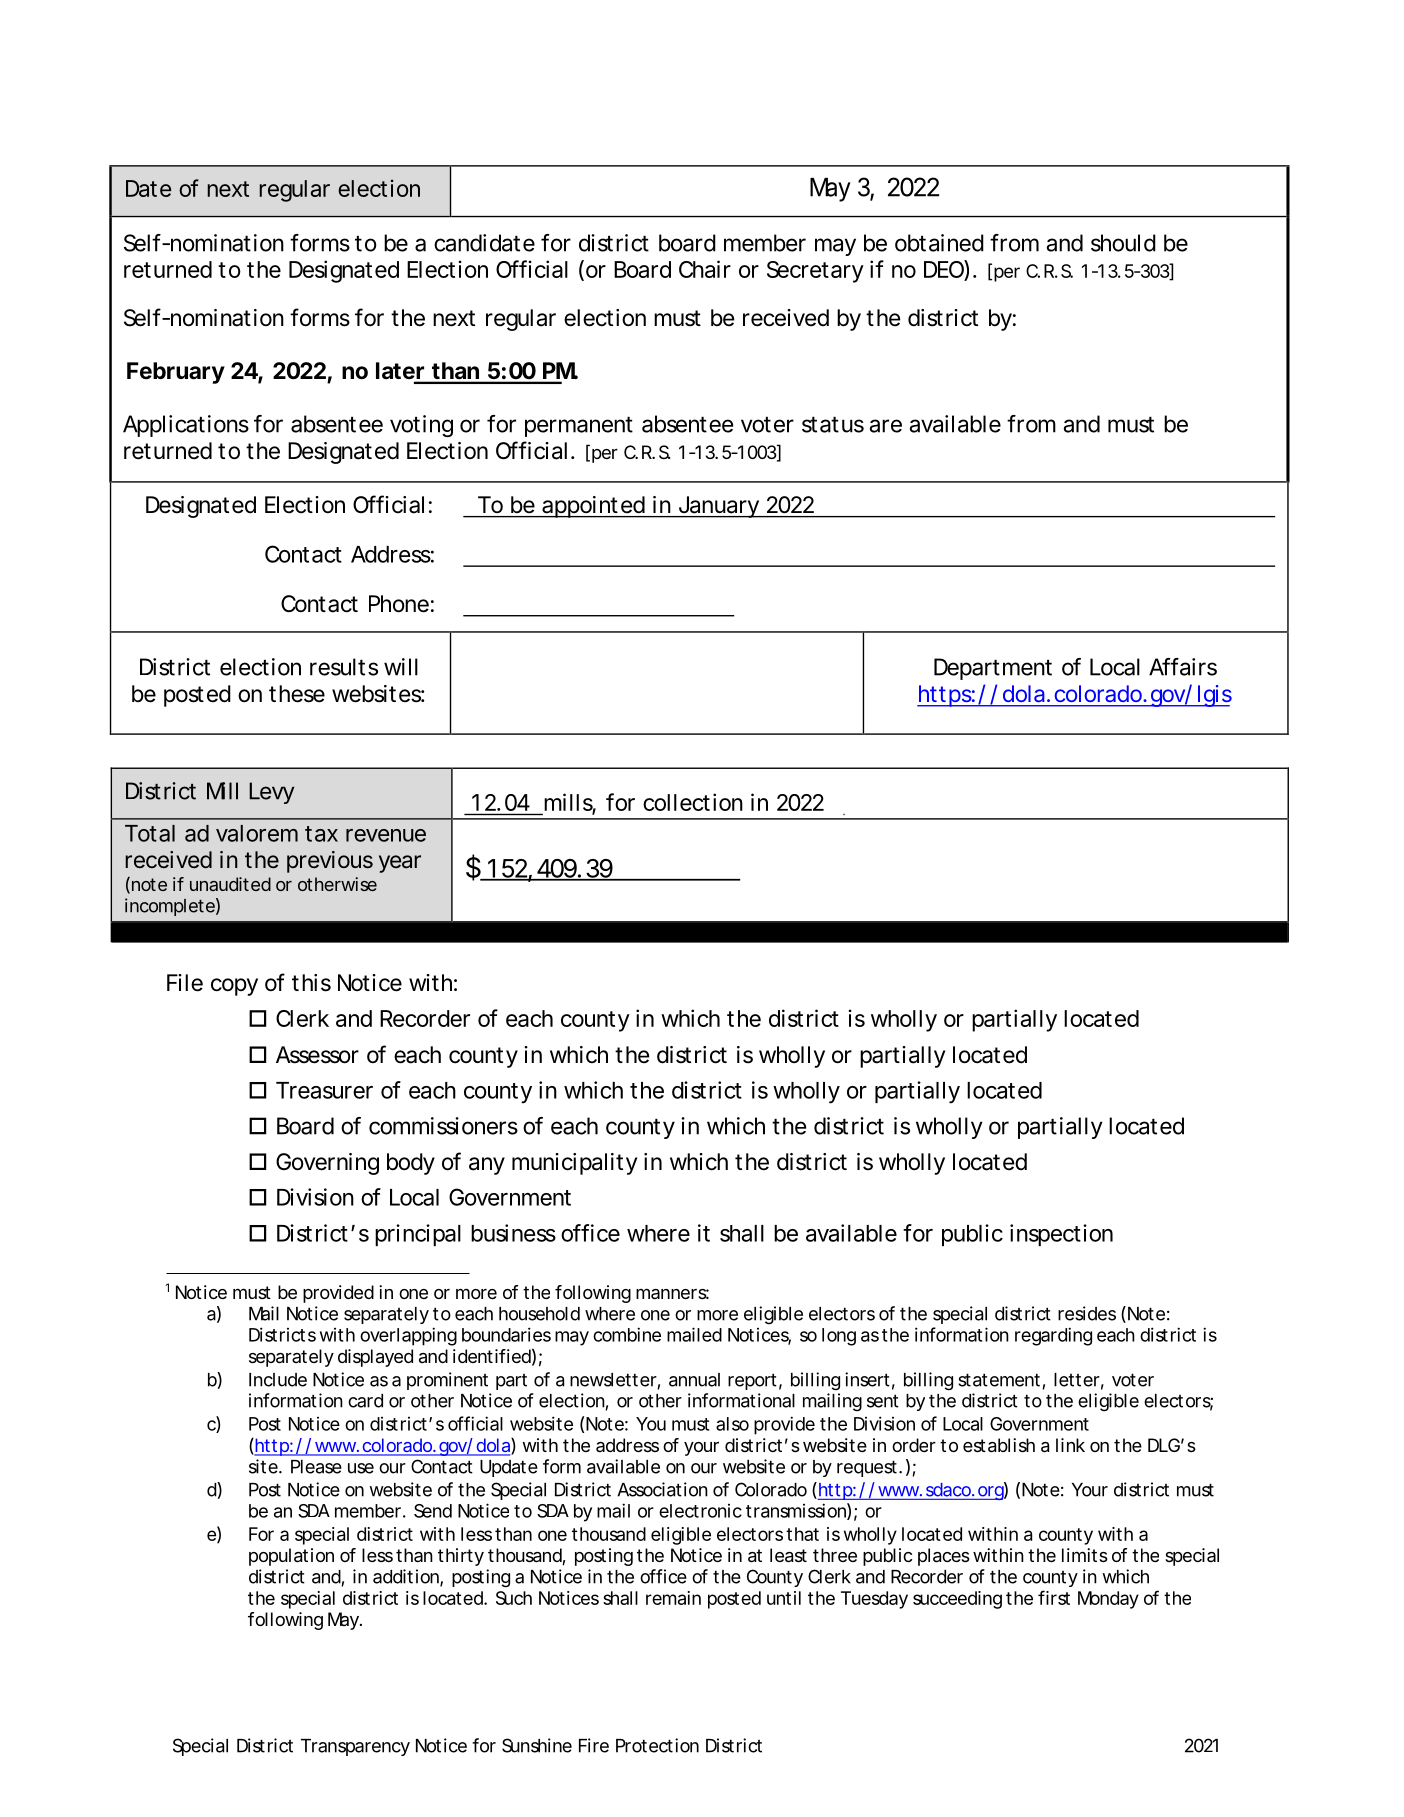 The height and width of the screenshot is (1817, 1404). What do you see at coordinates (574, 1164) in the screenshot?
I see `municipality` at bounding box center [574, 1164].
